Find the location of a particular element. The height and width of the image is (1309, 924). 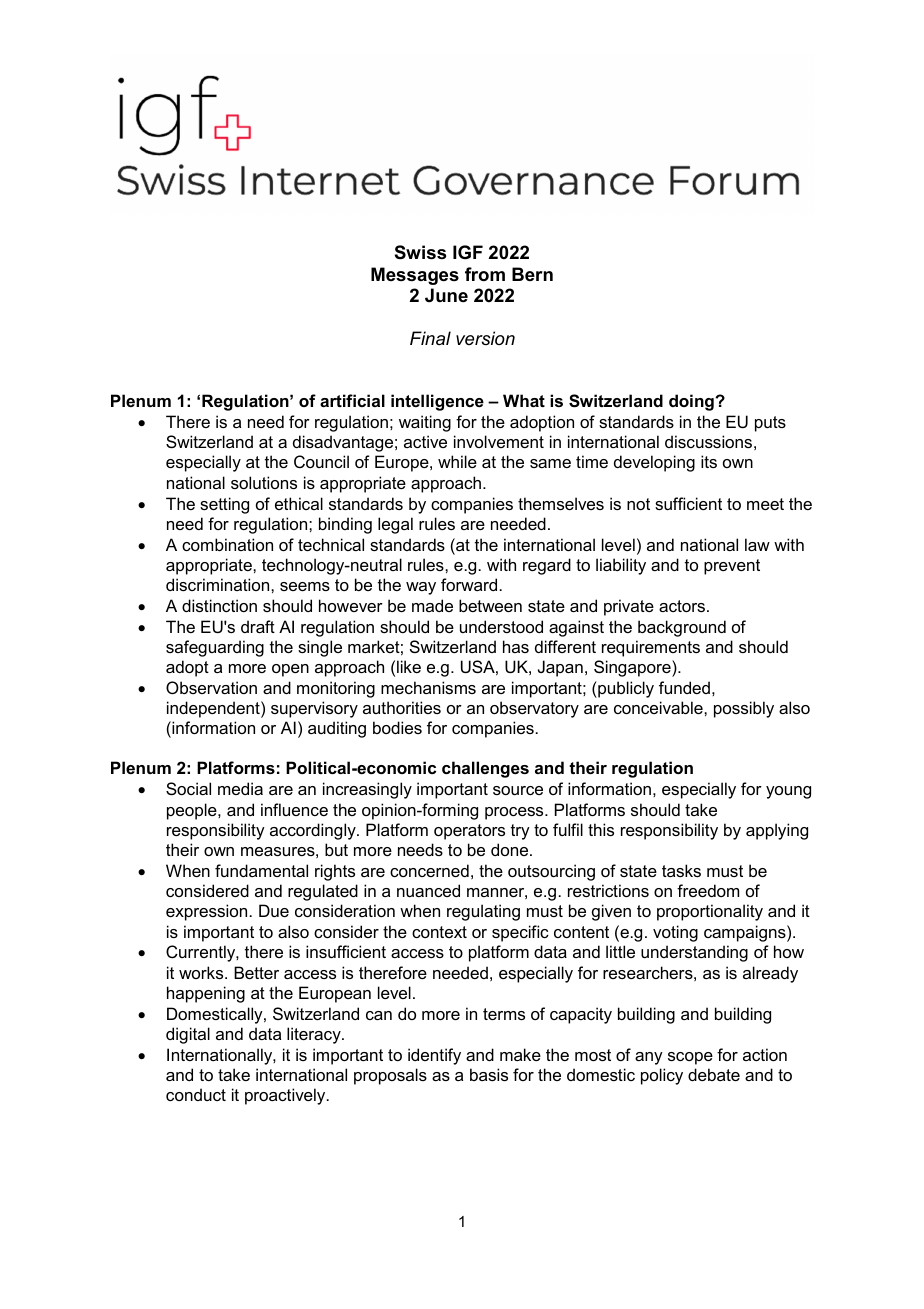

literacy is located at coordinates (315, 1035).
